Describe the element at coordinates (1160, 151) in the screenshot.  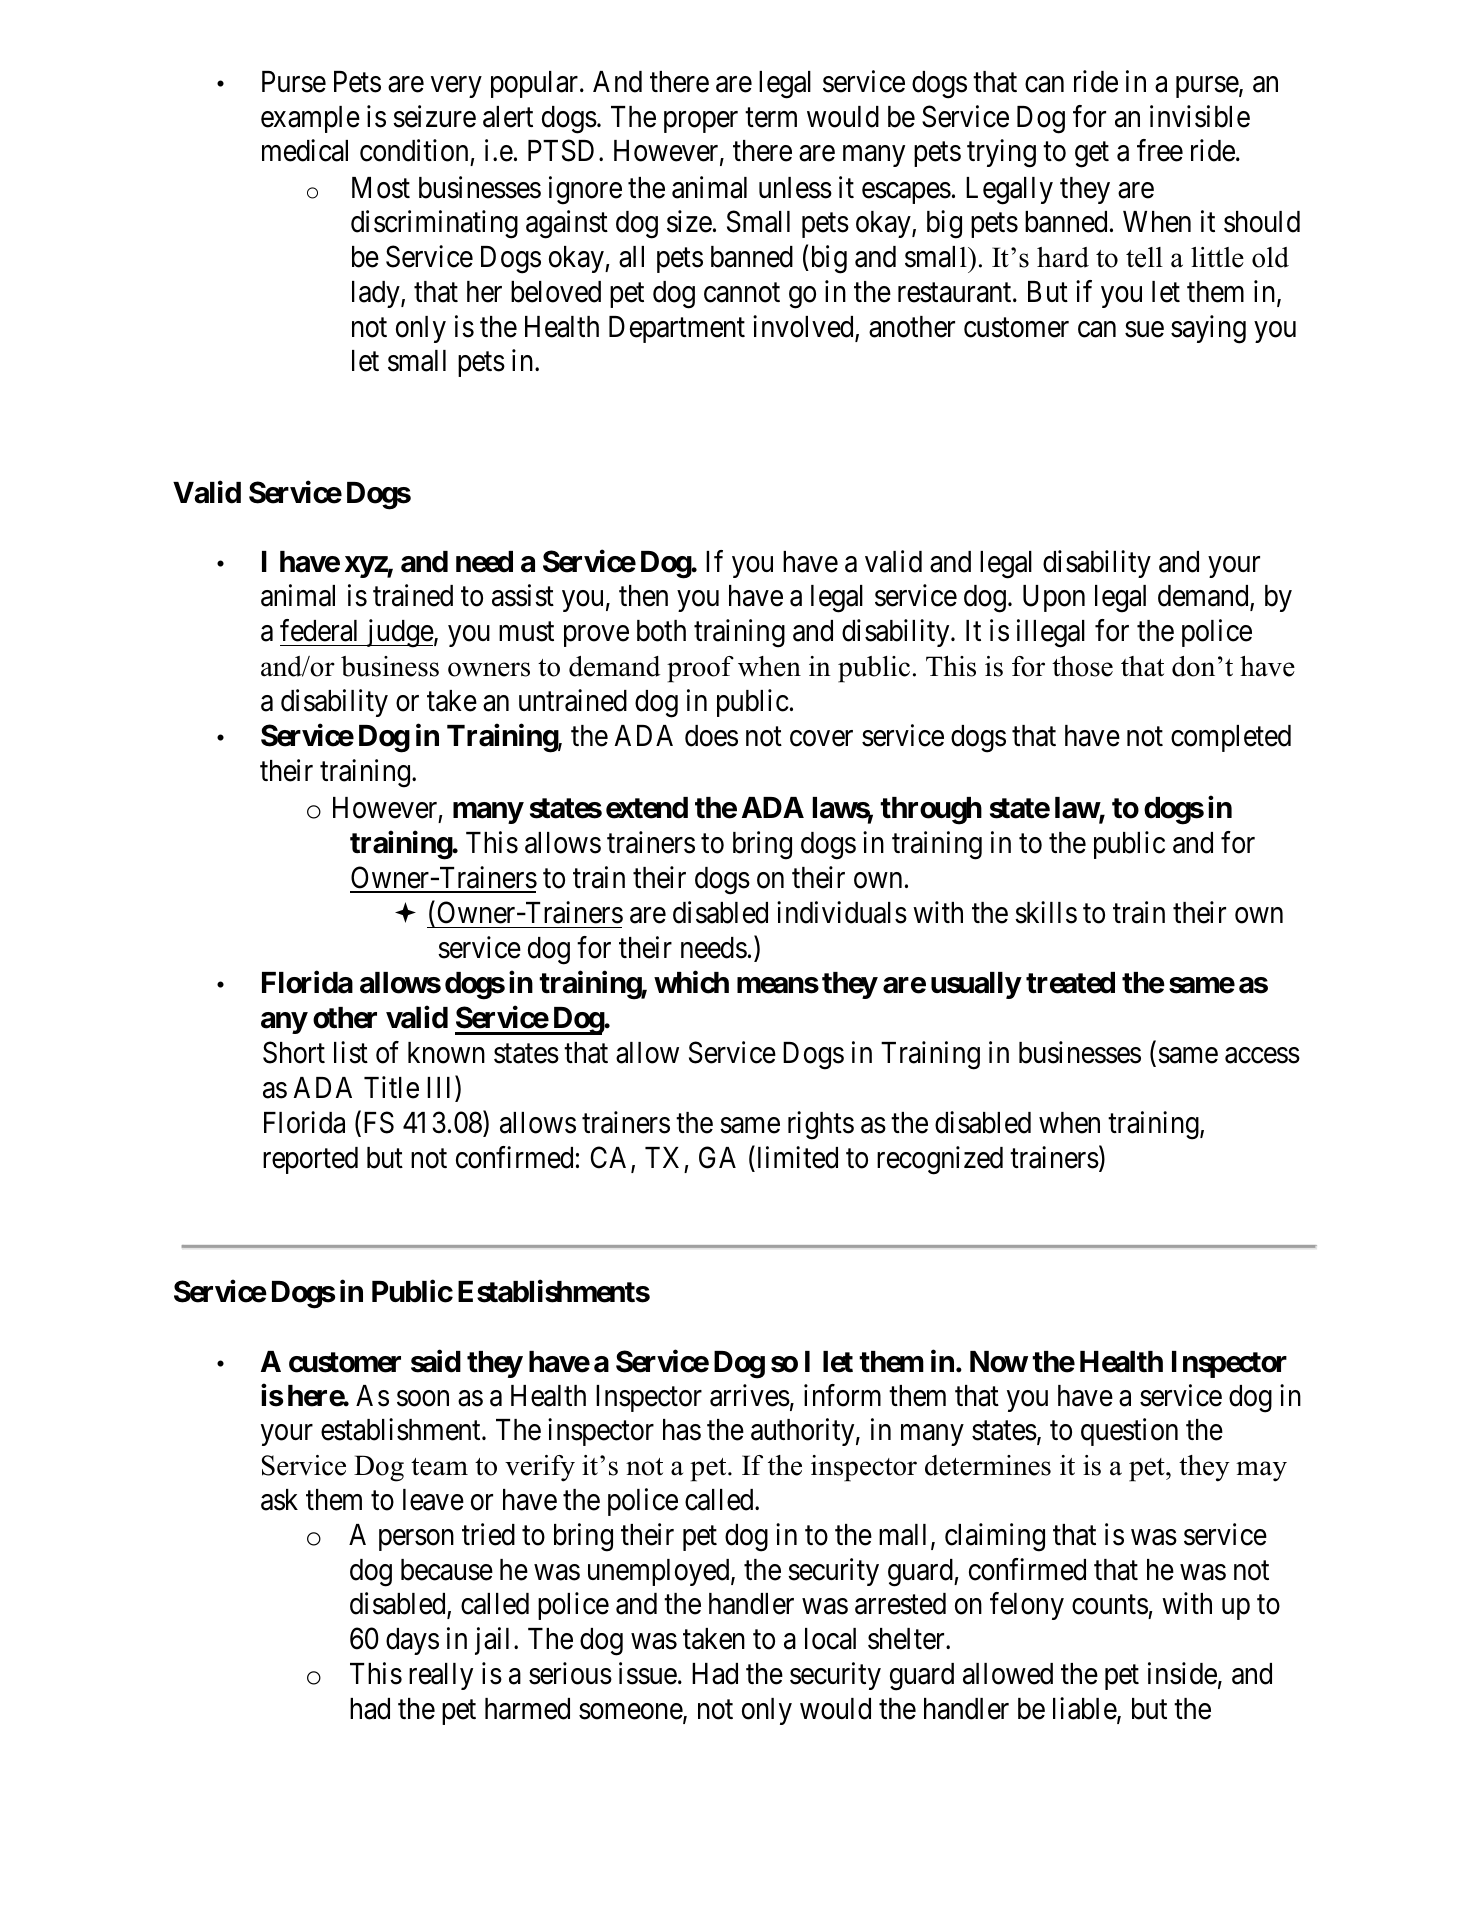
I see `free` at that location.
